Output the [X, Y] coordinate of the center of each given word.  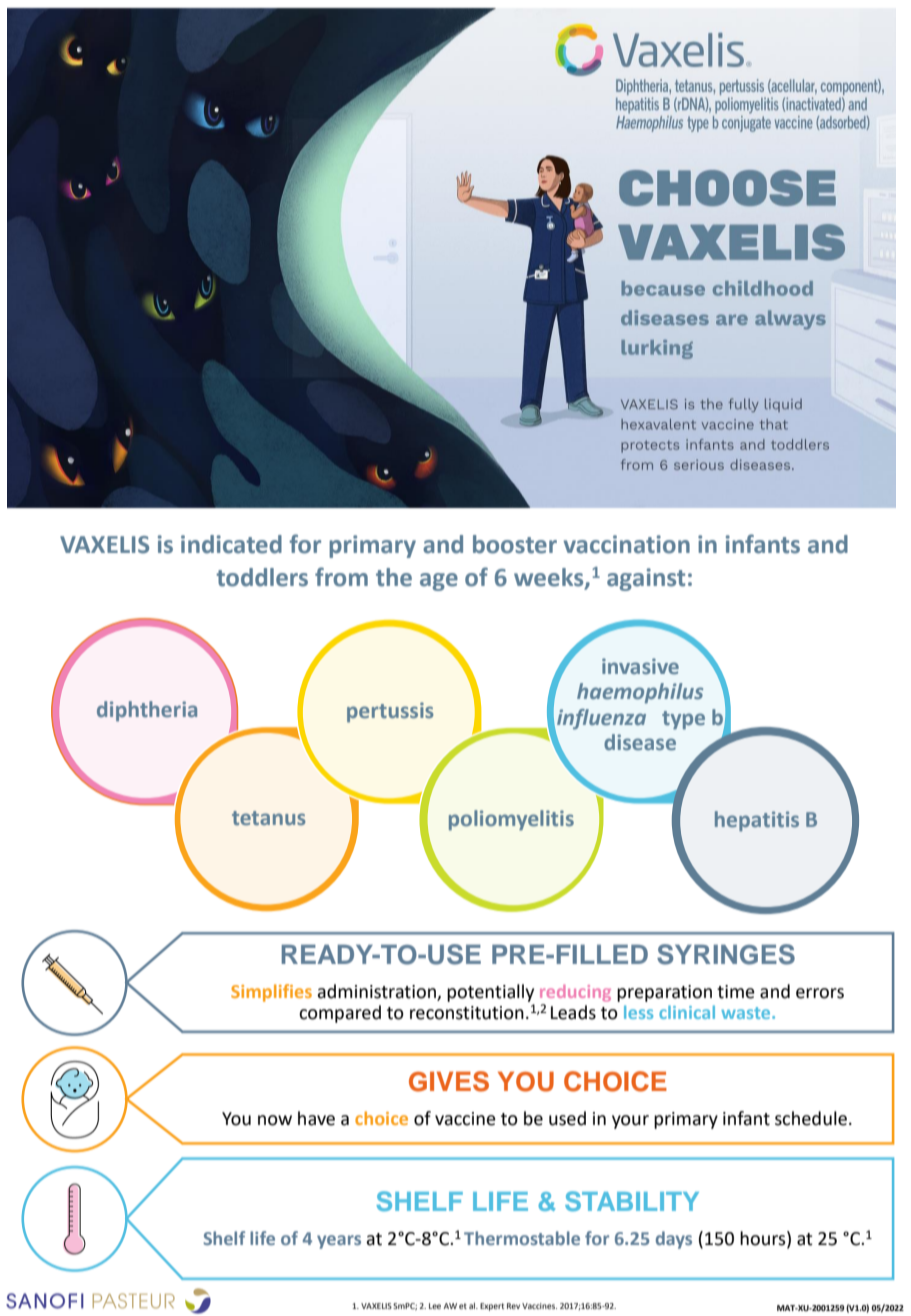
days [674, 1240]
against [646, 579]
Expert [492, 1307]
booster [515, 544]
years [339, 1242]
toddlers [262, 577]
